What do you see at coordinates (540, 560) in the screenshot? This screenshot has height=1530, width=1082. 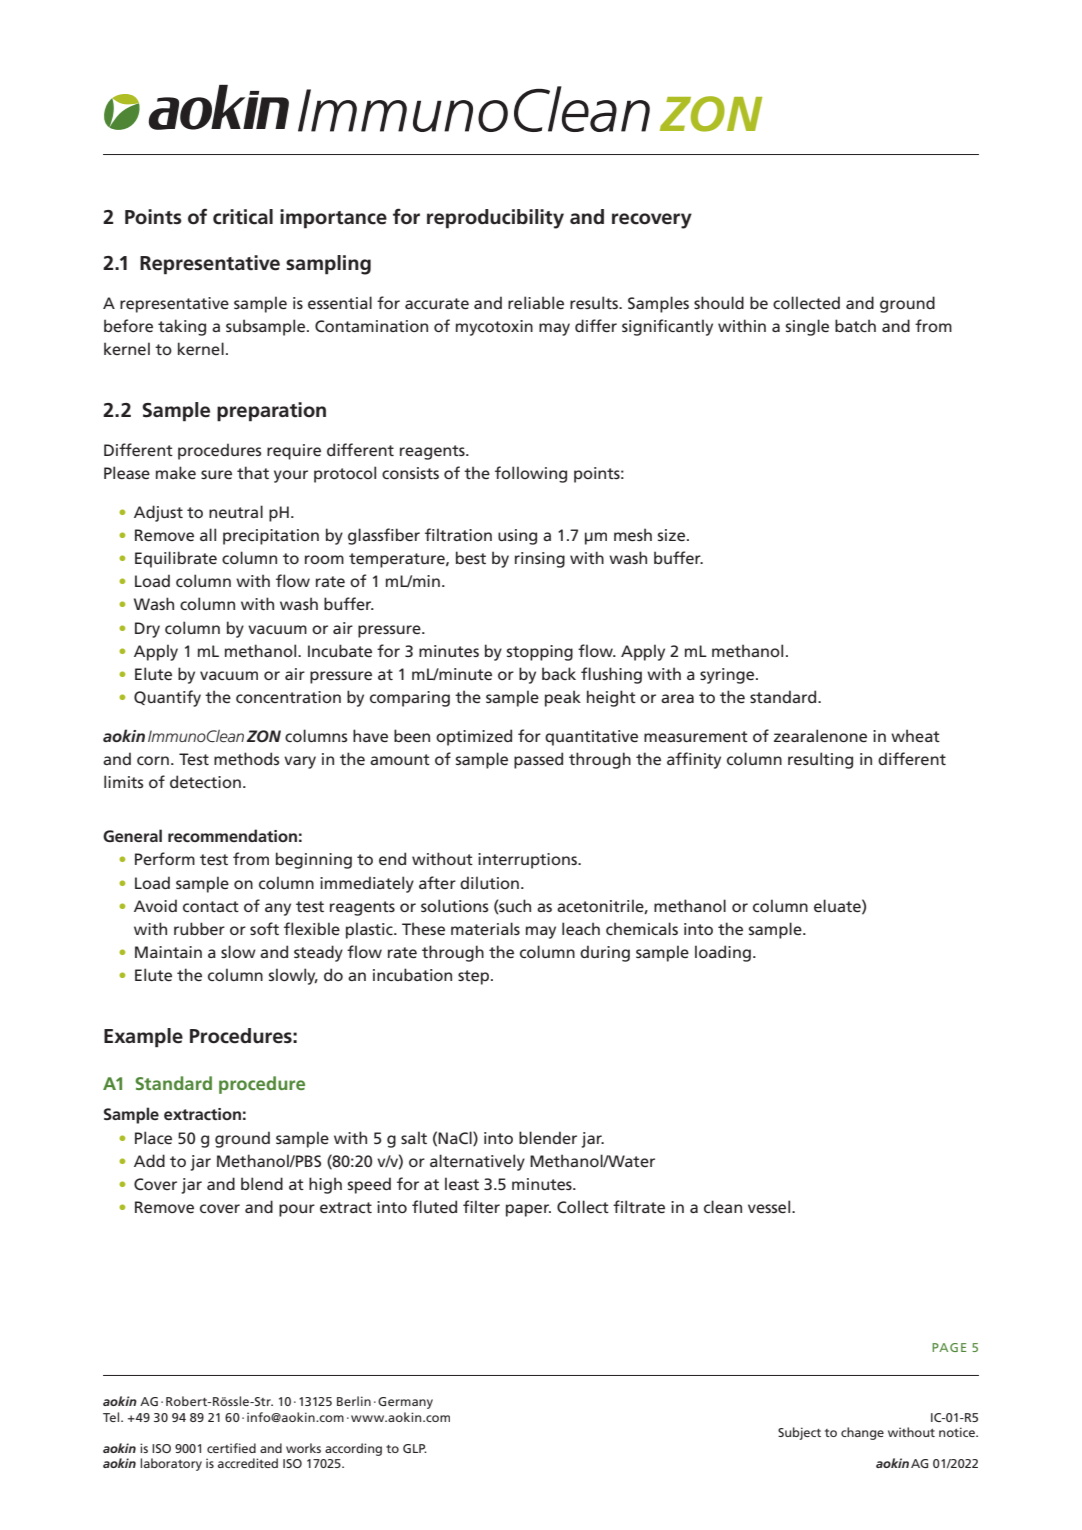 I see `rinsing` at bounding box center [540, 560].
